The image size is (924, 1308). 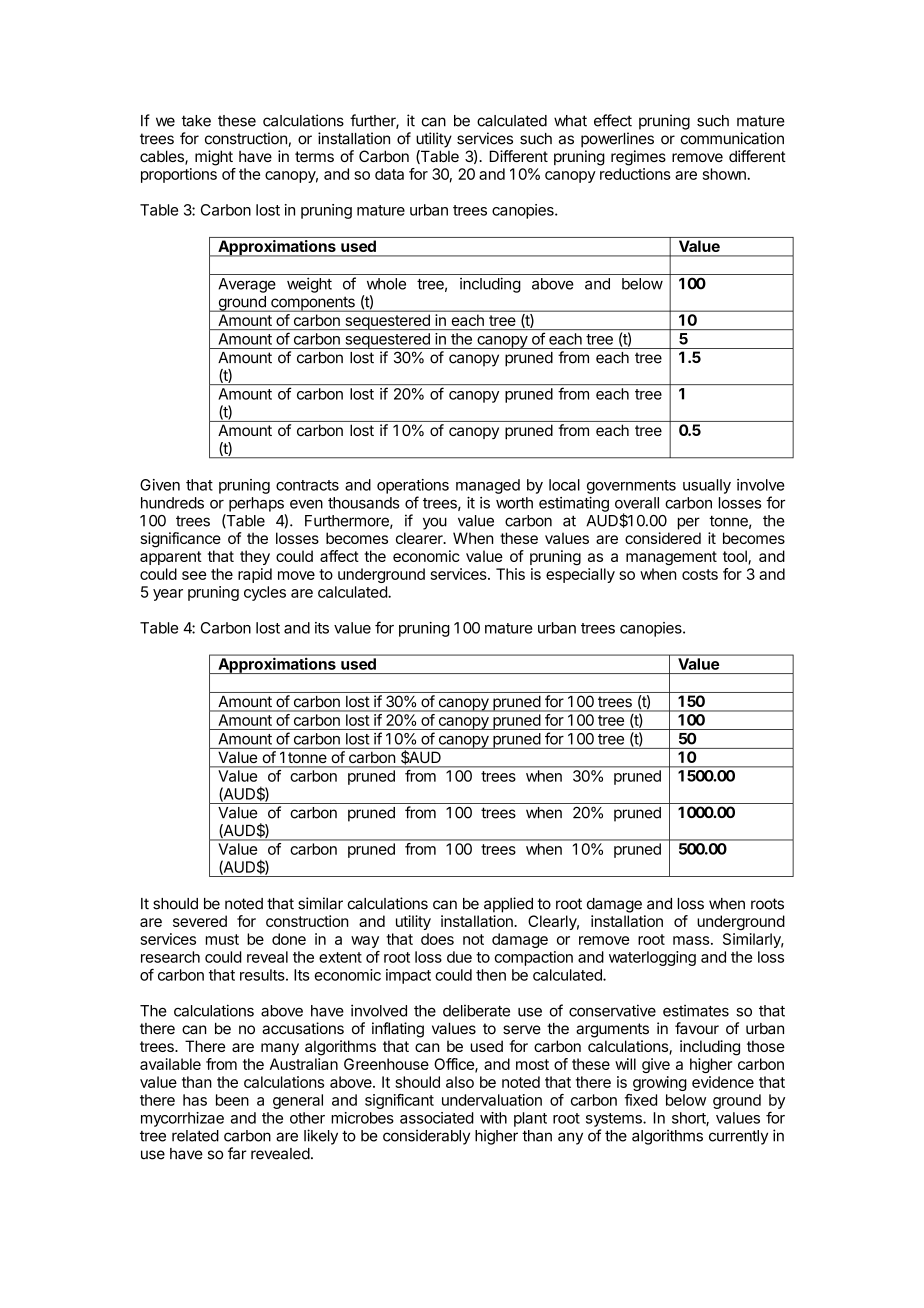 I want to click on This, so click(x=510, y=574).
